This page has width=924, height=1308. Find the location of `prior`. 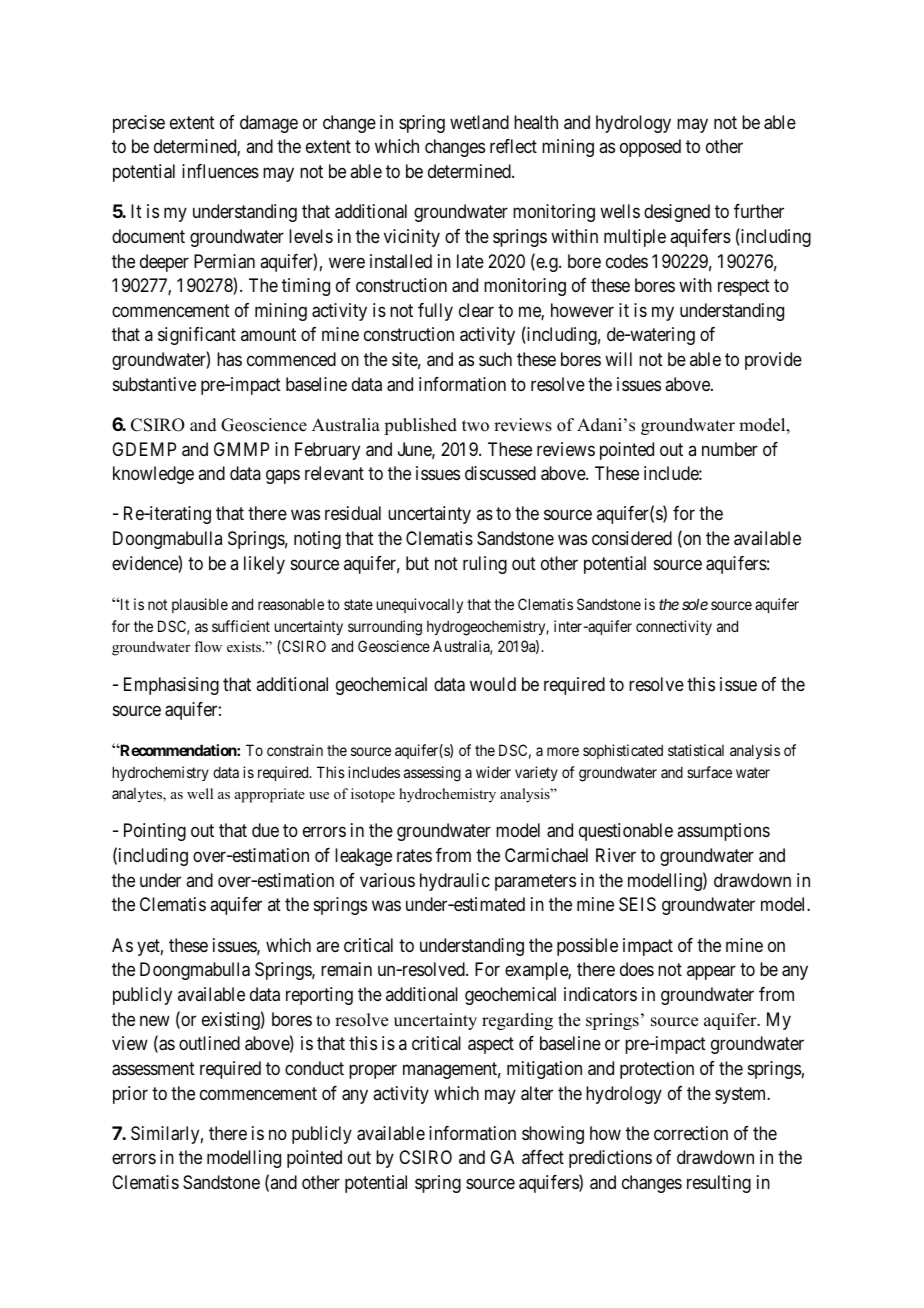

prior is located at coordinates (130, 1095).
